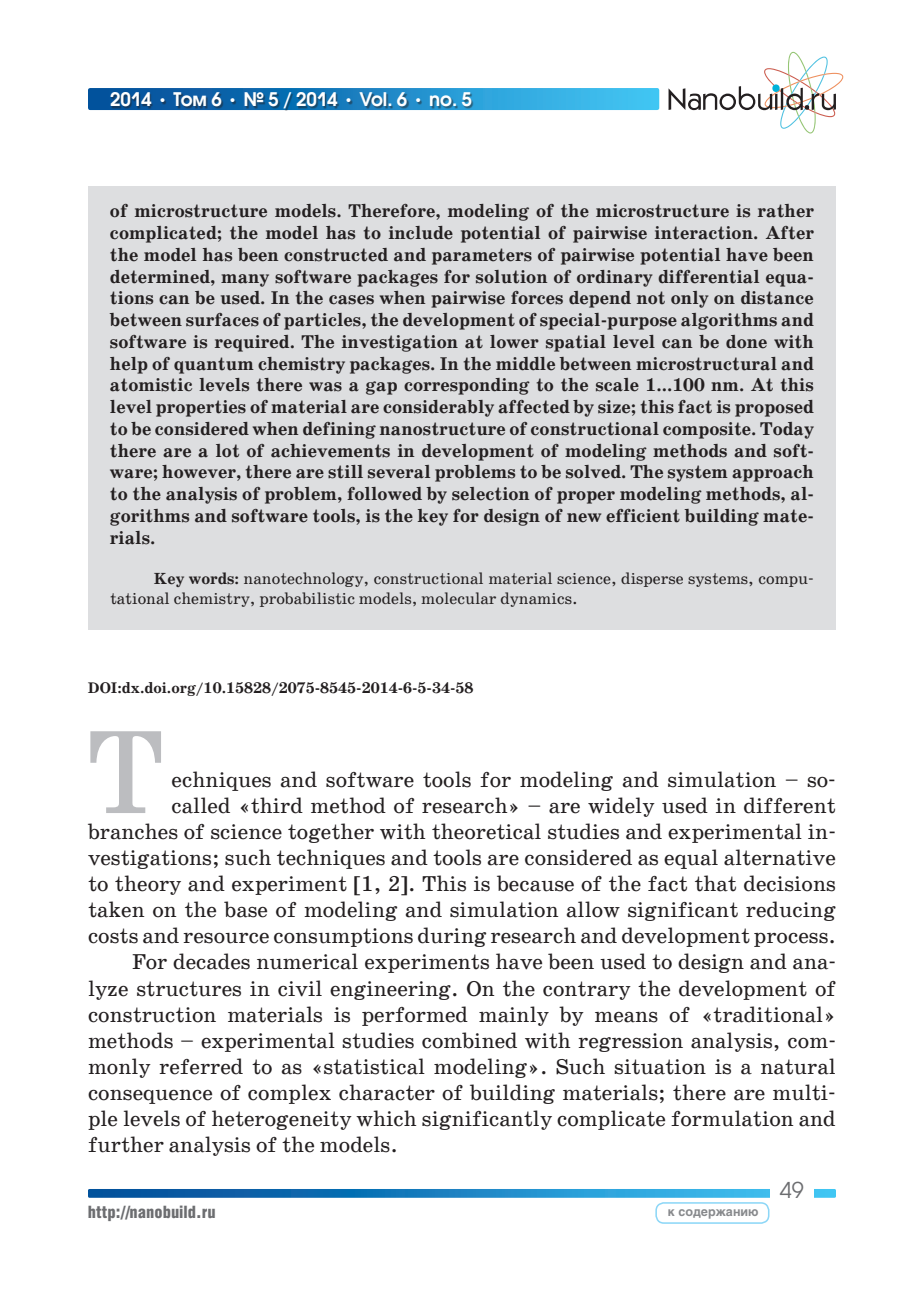 This screenshot has height=1308, width=924. What do you see at coordinates (386, 1118) in the screenshot?
I see `which` at bounding box center [386, 1118].
